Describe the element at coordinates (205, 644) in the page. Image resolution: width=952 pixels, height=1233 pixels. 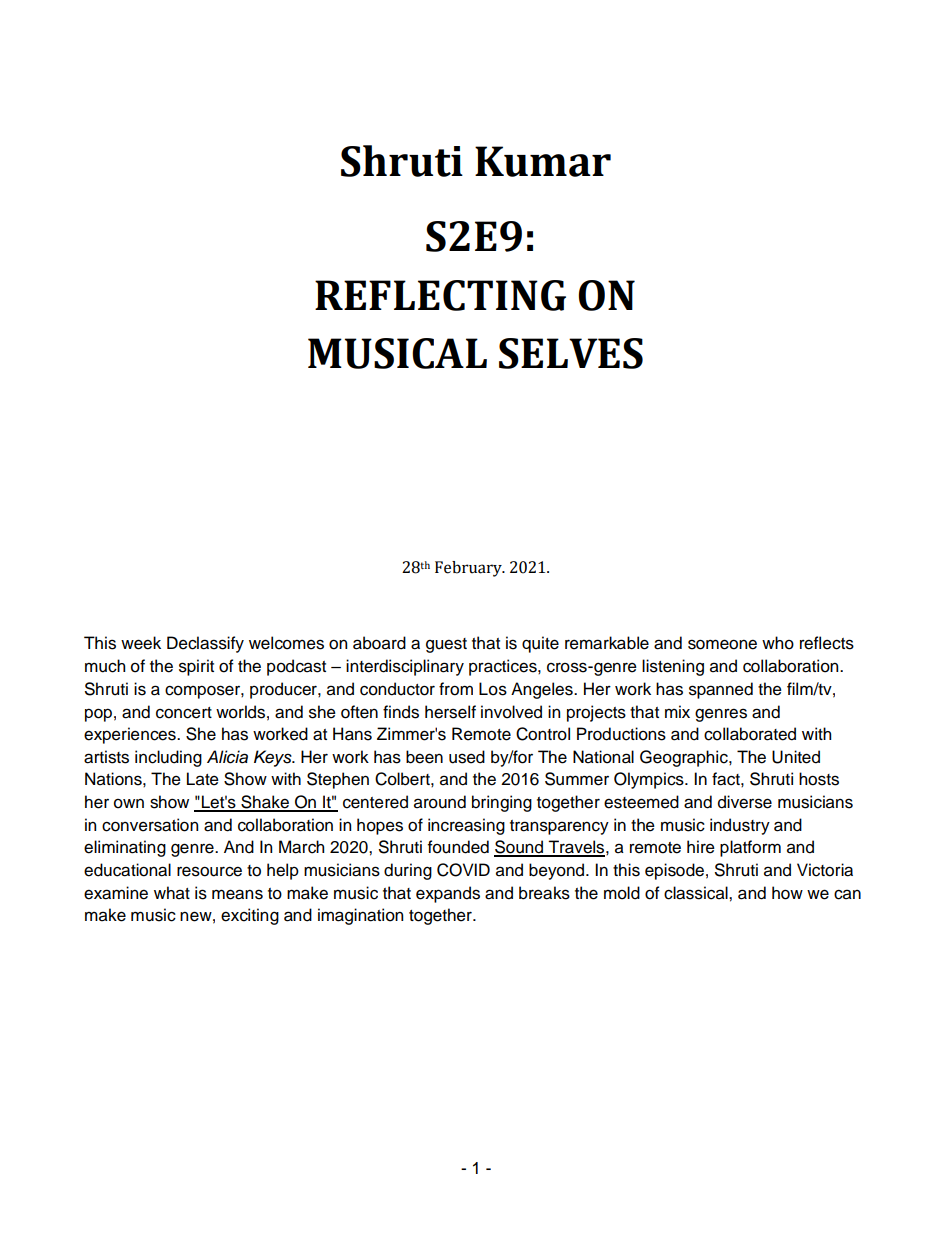
I see `Declassify` at that location.
